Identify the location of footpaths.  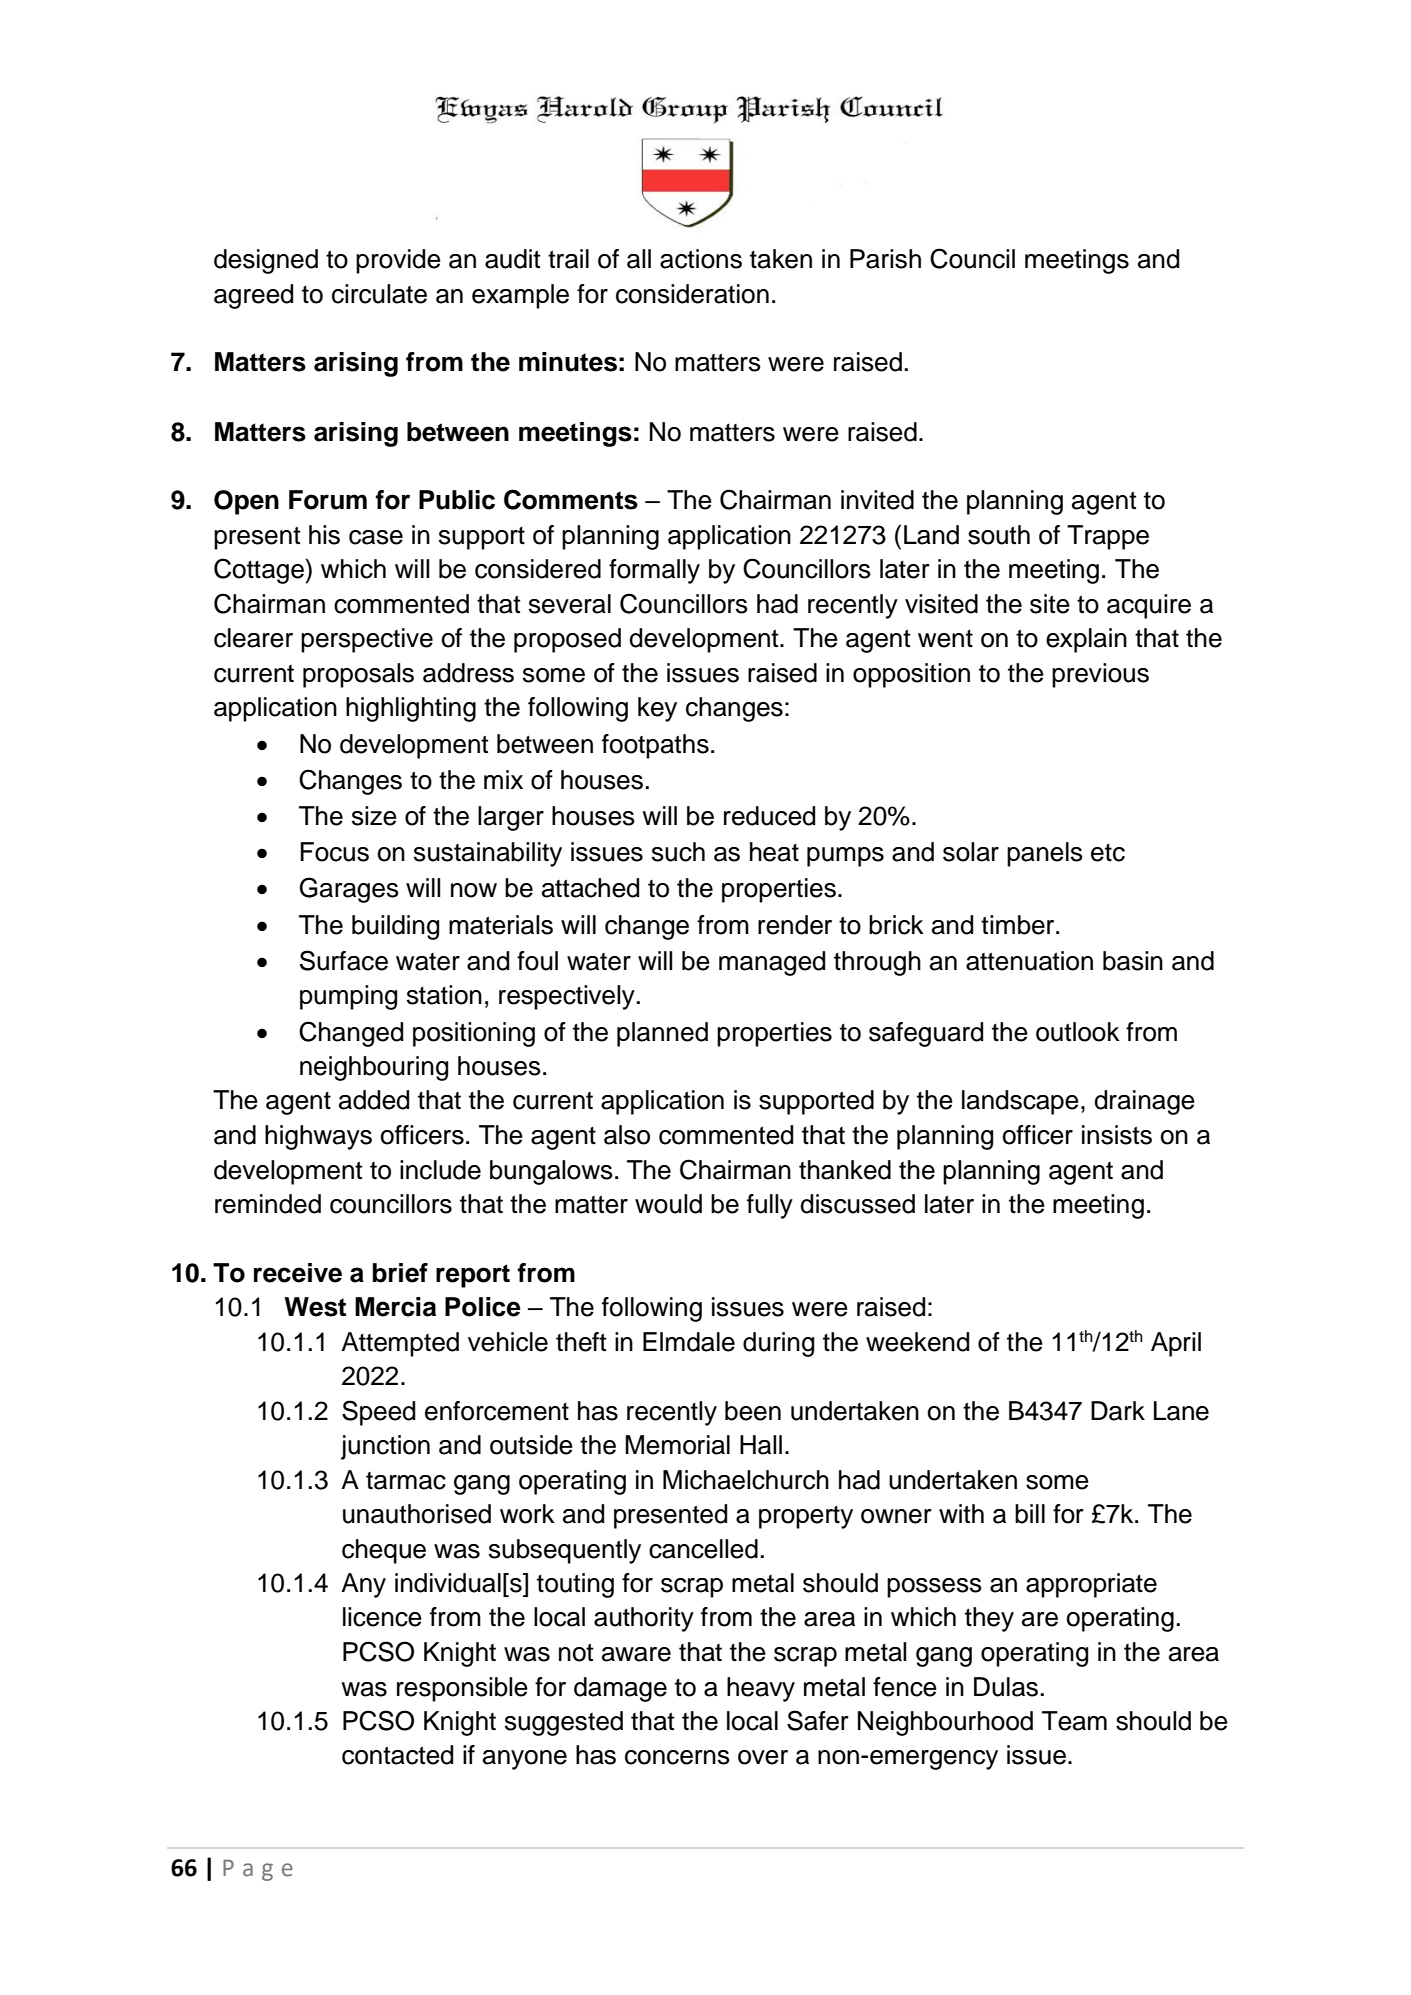
(655, 746).
